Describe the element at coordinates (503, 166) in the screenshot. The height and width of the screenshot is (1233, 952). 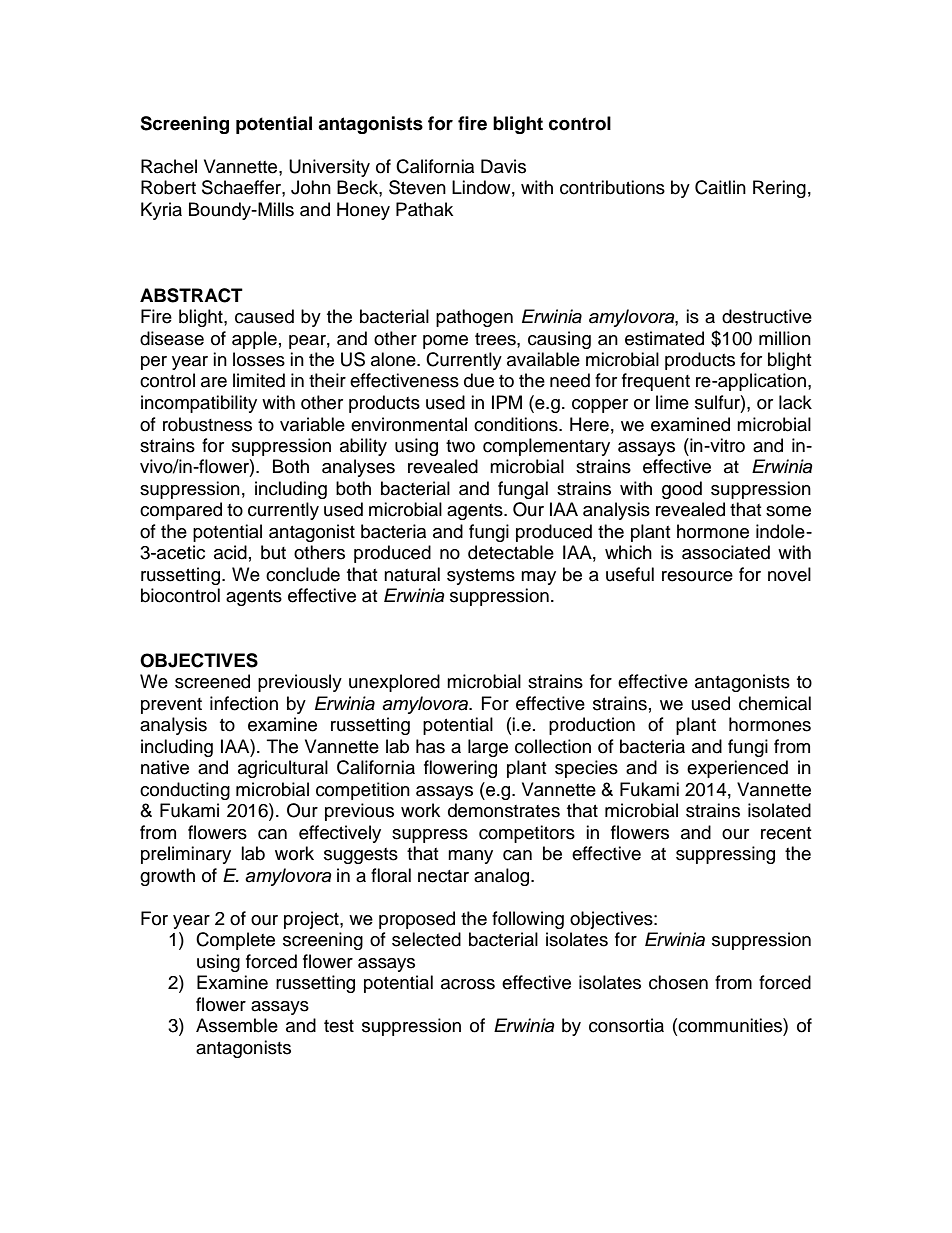
I see `Davis` at that location.
